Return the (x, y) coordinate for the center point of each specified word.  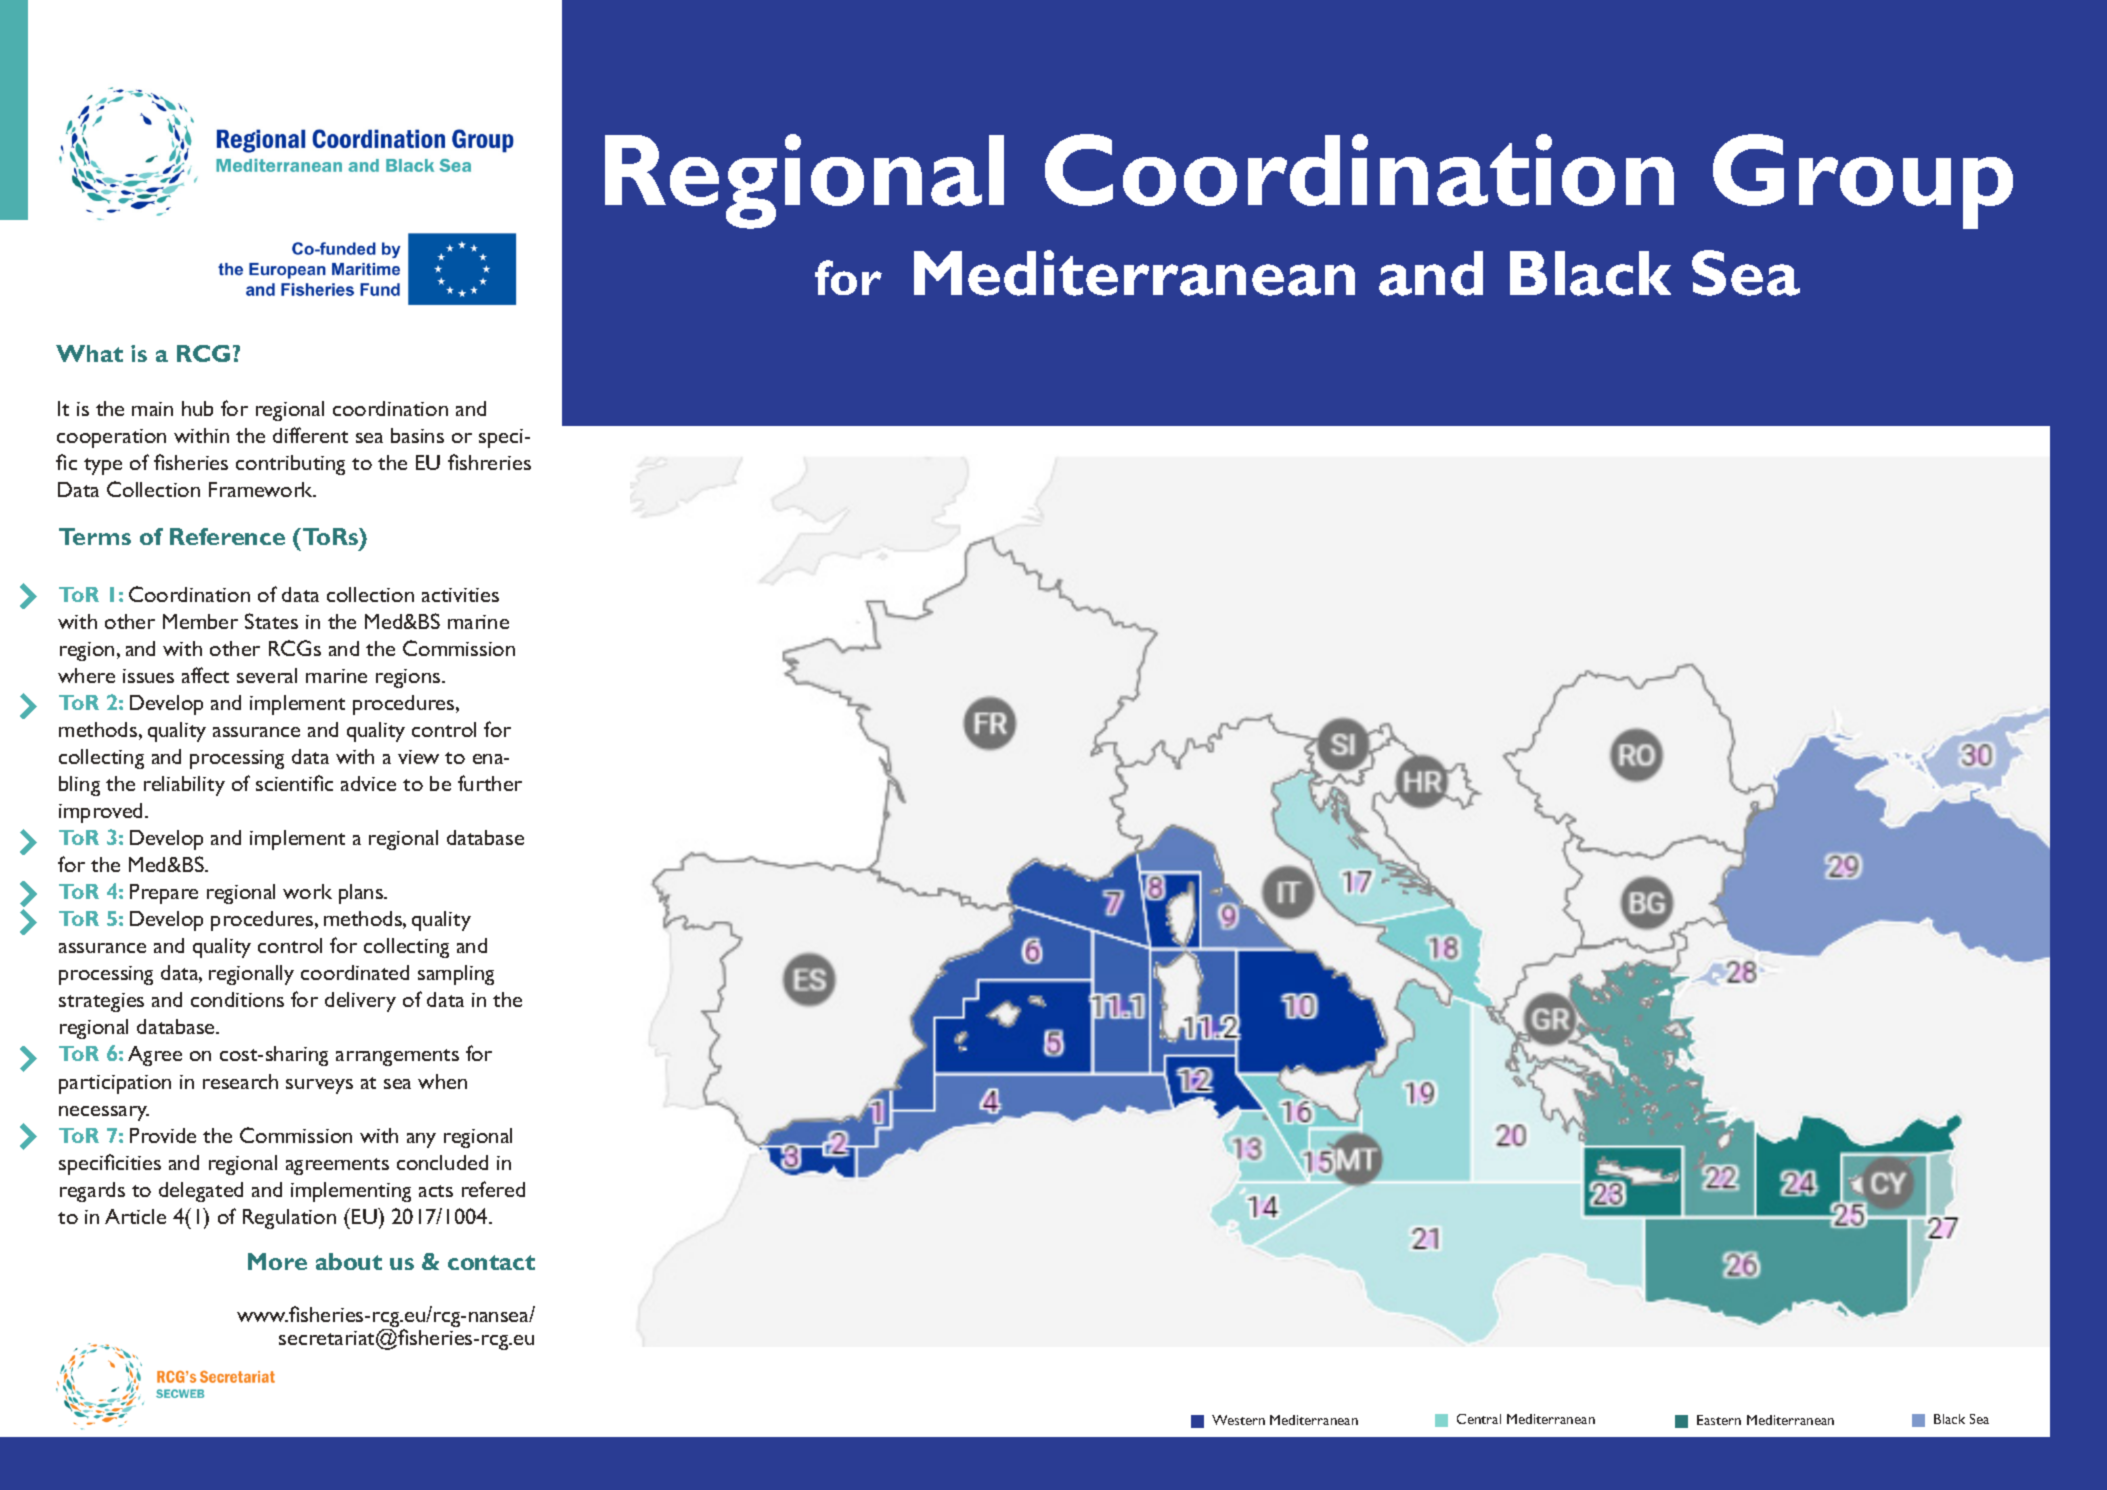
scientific (294, 783)
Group (1863, 181)
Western (1238, 1420)
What (89, 353)
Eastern (1719, 1420)
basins (417, 435)
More (277, 1261)
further (490, 783)
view (418, 757)
